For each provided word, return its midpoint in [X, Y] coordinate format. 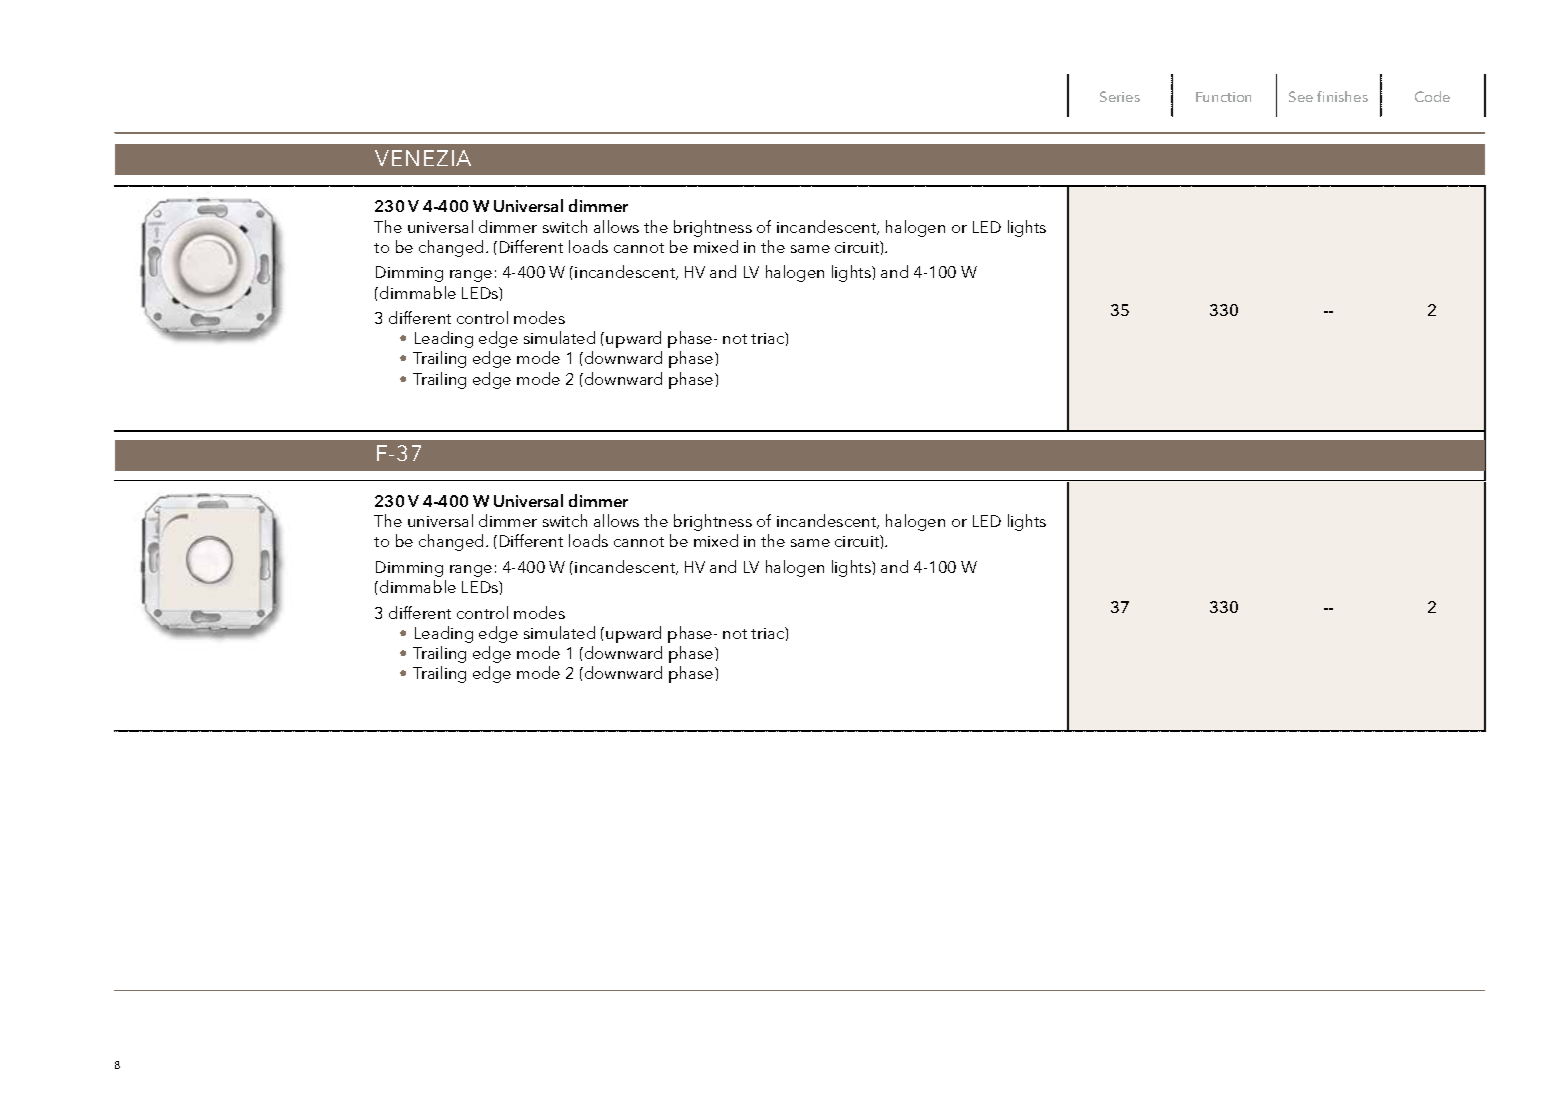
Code [1432, 96]
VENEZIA [423, 158]
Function [1223, 97]
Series [1120, 96]
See [1301, 96]
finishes [1342, 96]
